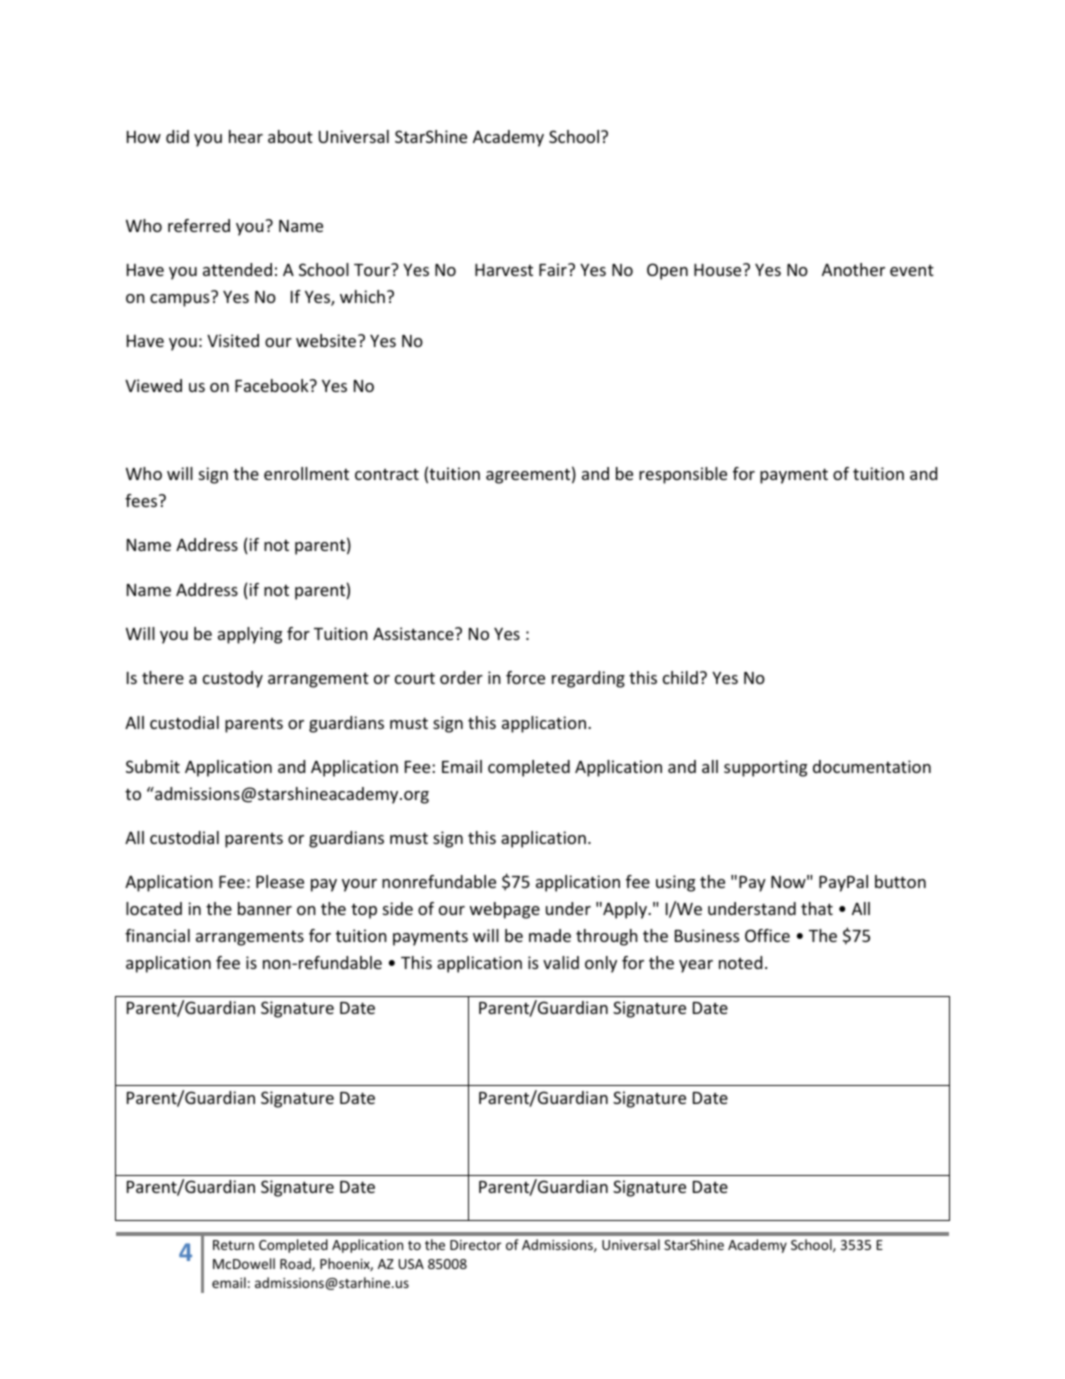 This screenshot has width=1065, height=1379. I want to click on Return, so click(233, 1245).
